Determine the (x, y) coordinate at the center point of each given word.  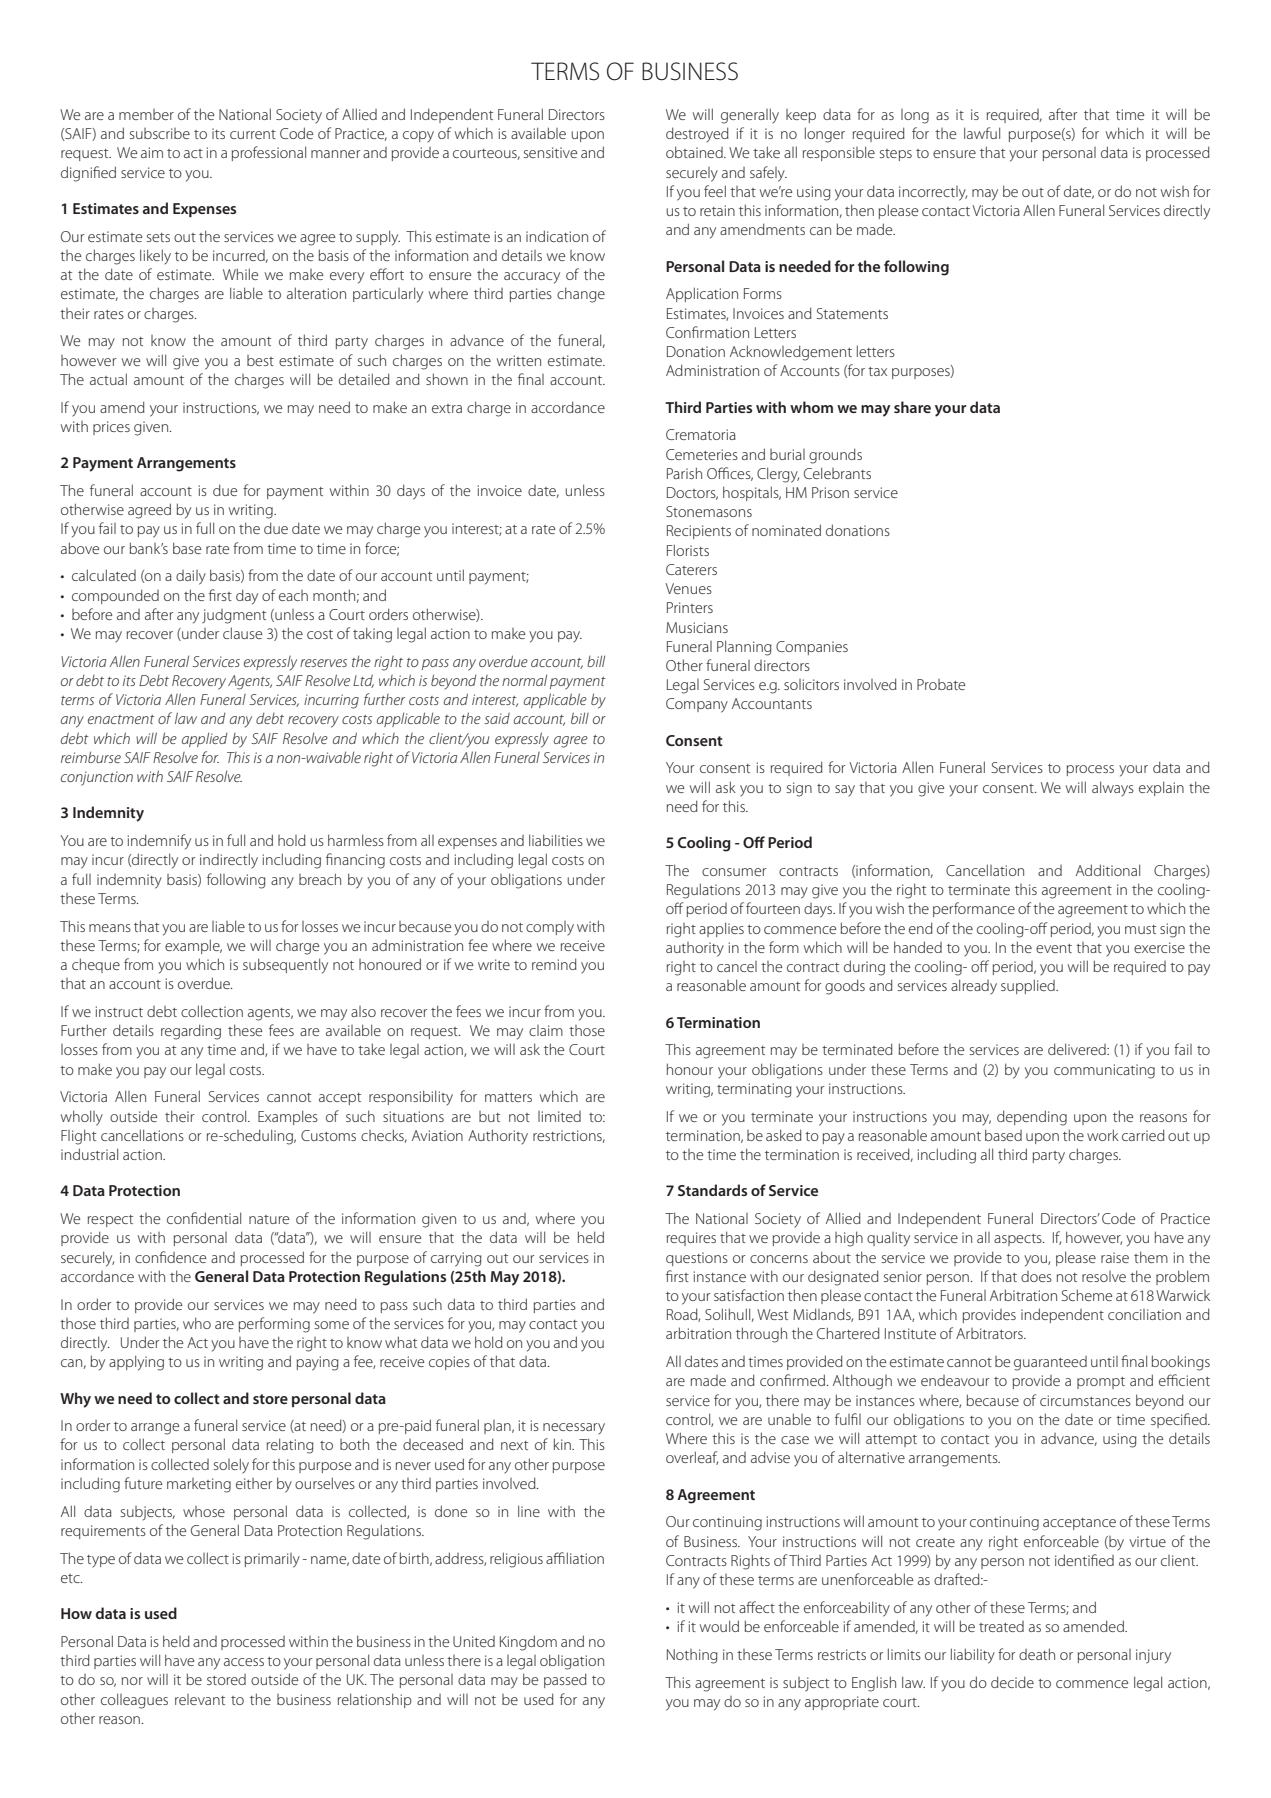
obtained (695, 152)
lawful (982, 133)
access (244, 1662)
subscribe (160, 133)
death (1037, 1654)
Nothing (692, 1656)
